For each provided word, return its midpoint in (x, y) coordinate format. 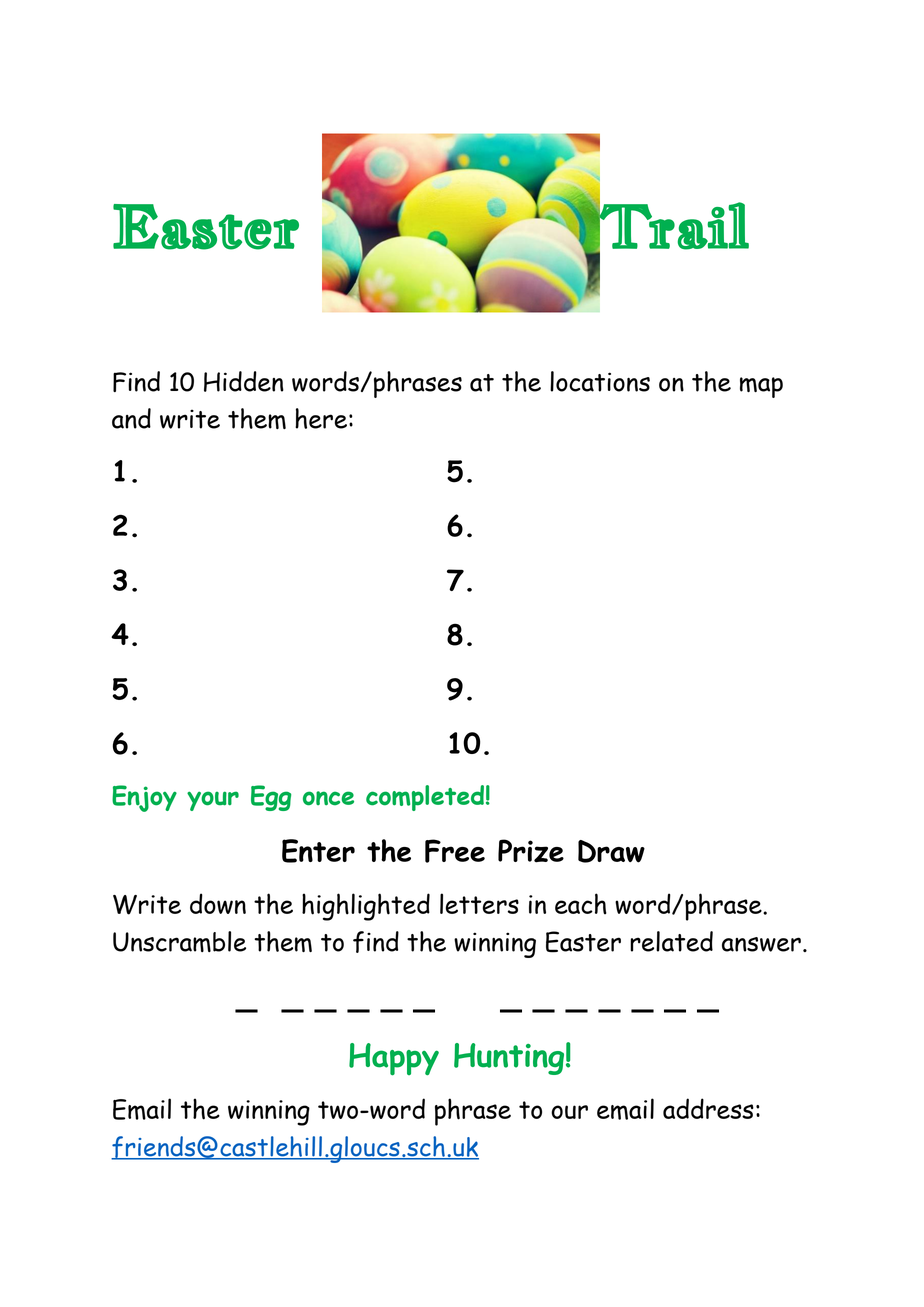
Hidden (244, 381)
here (321, 418)
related (671, 941)
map (761, 387)
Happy (394, 1059)
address (708, 1108)
